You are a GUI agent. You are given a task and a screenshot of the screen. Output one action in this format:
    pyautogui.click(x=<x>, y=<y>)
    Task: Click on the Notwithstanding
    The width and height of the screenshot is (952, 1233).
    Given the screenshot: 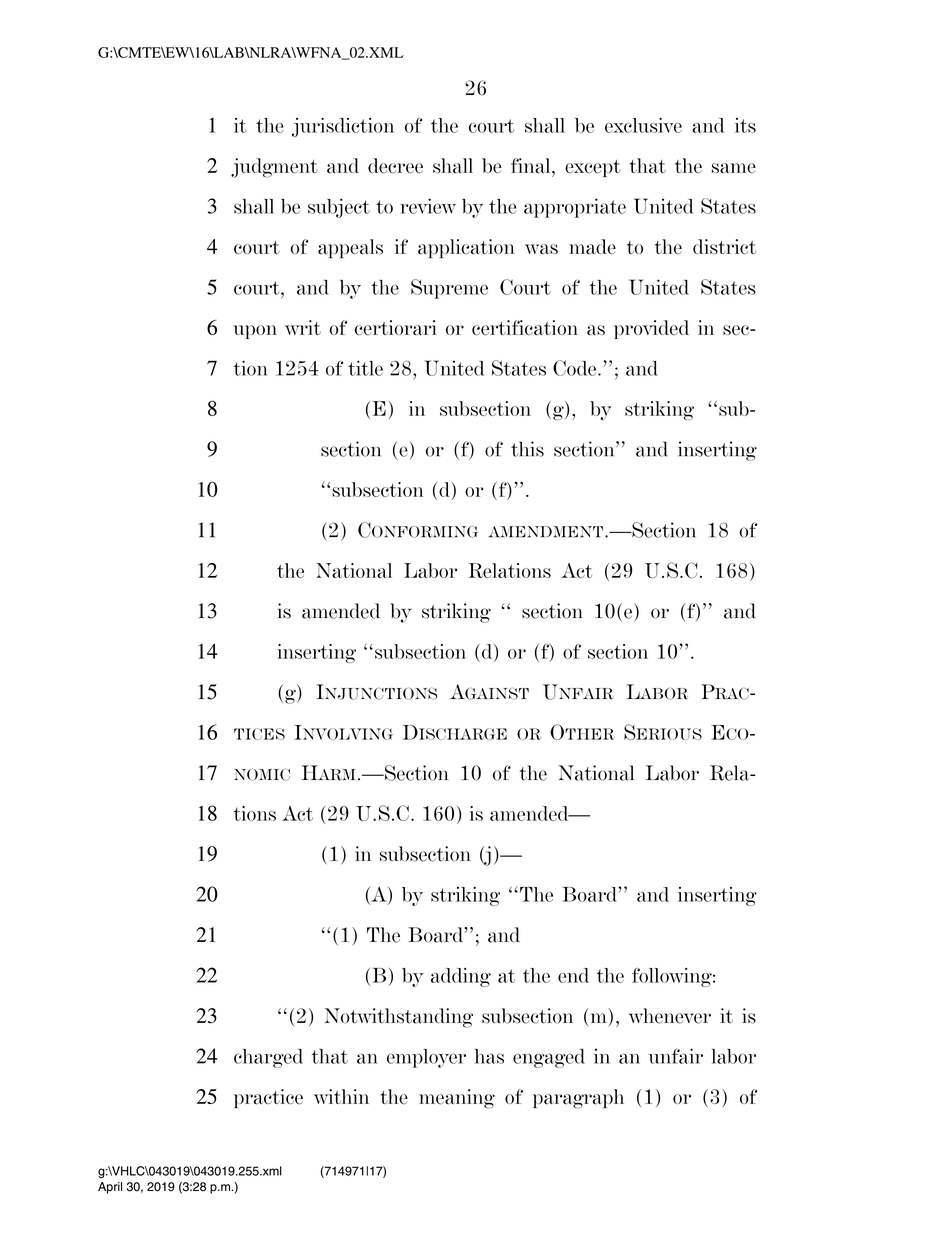 What is the action you would take?
    pyautogui.click(x=399, y=1018)
